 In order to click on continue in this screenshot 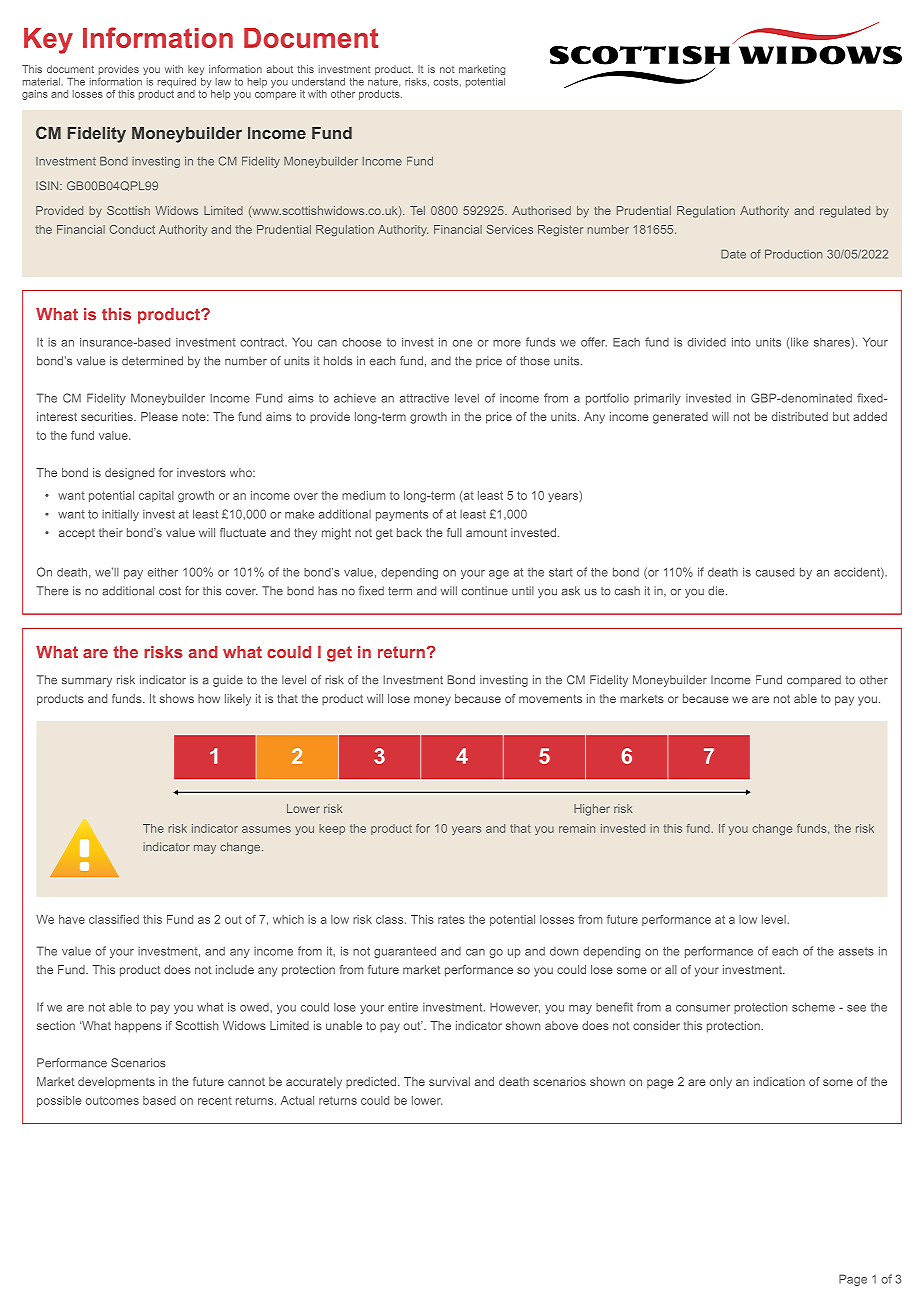, I will do `click(485, 591)`.
